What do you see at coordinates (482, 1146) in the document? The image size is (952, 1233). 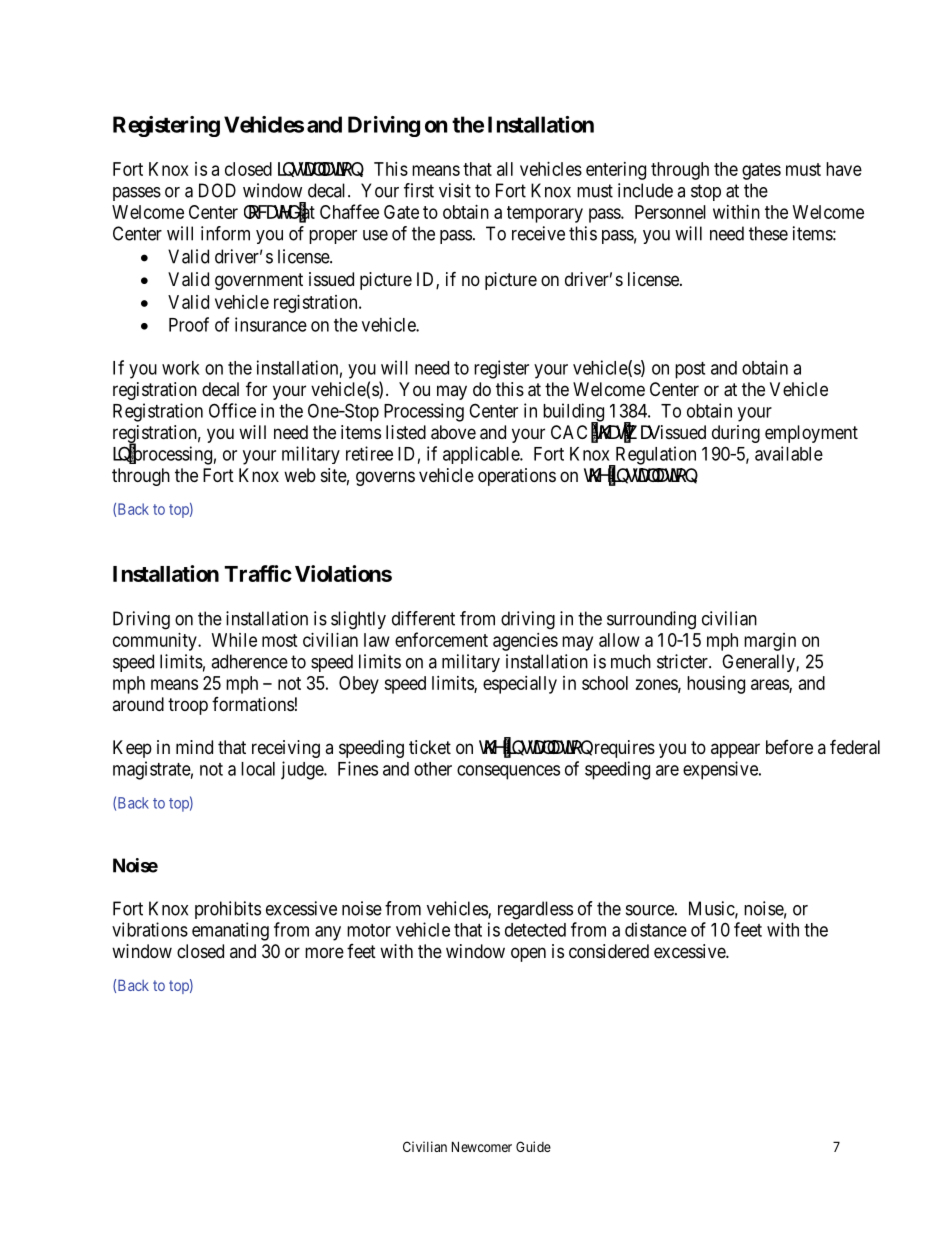 I see `Newcomer` at bounding box center [482, 1146].
